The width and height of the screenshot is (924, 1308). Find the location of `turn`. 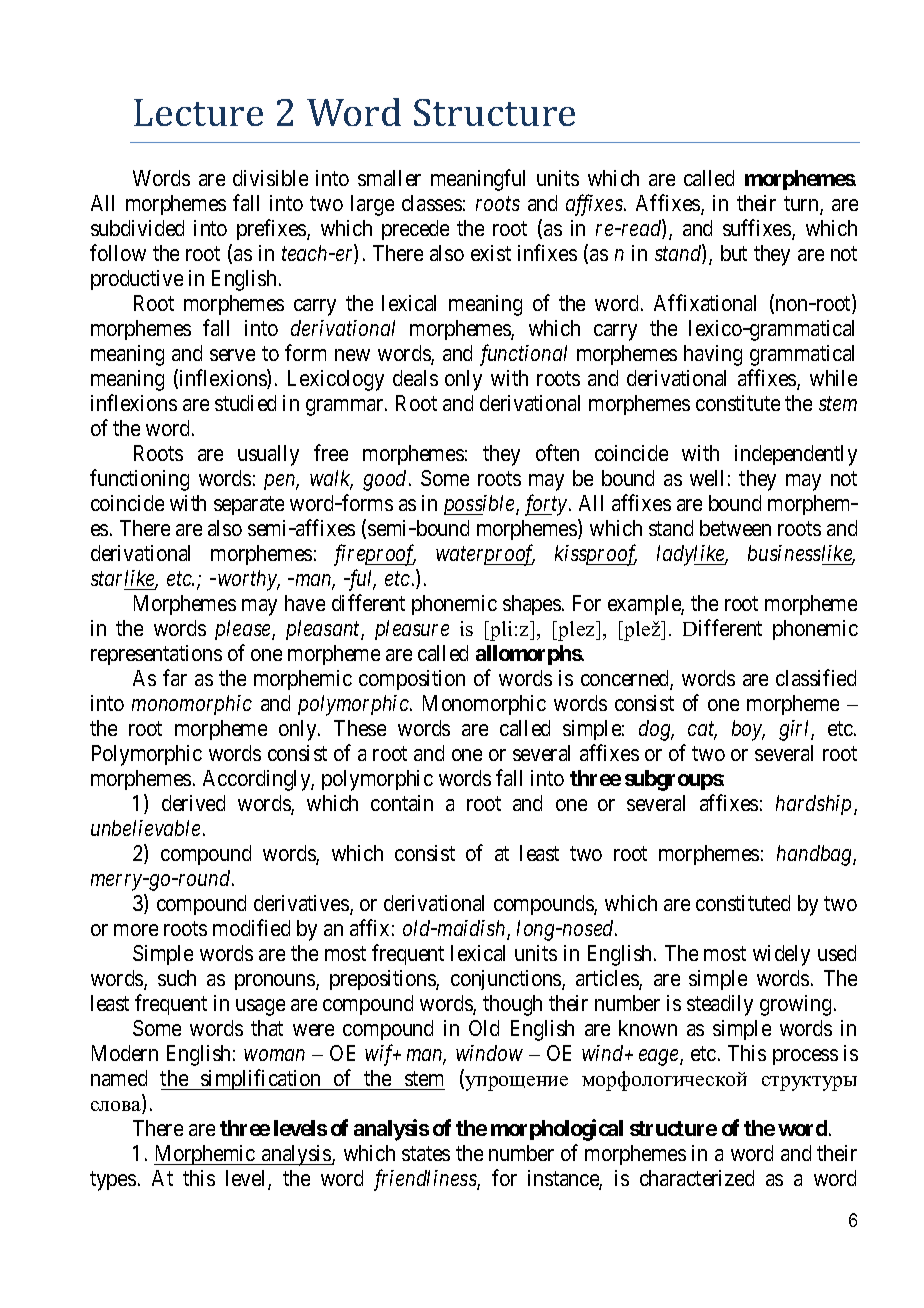

turn is located at coordinates (802, 205).
